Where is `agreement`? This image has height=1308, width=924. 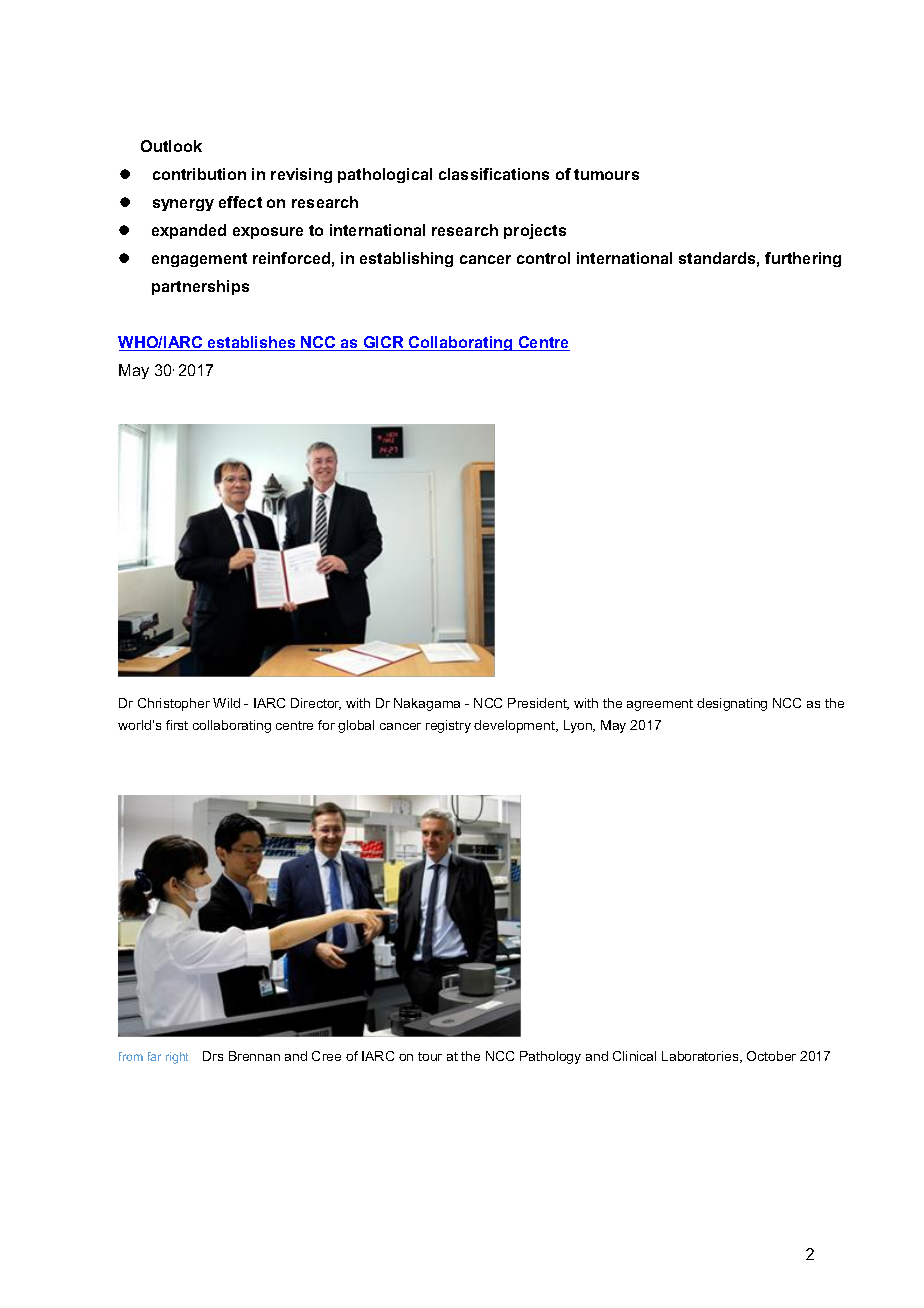 agreement is located at coordinates (660, 705).
